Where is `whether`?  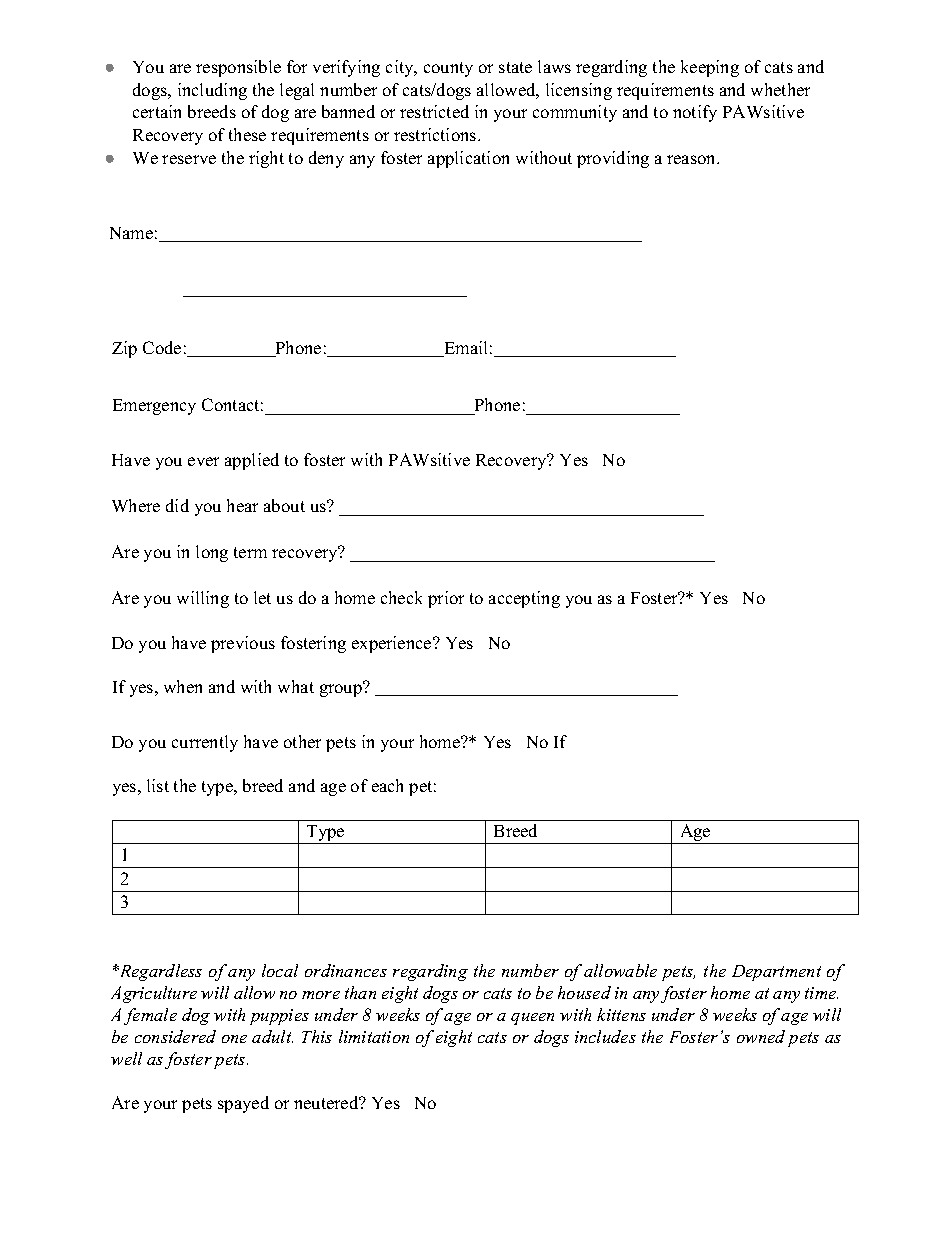
whether is located at coordinates (780, 89).
